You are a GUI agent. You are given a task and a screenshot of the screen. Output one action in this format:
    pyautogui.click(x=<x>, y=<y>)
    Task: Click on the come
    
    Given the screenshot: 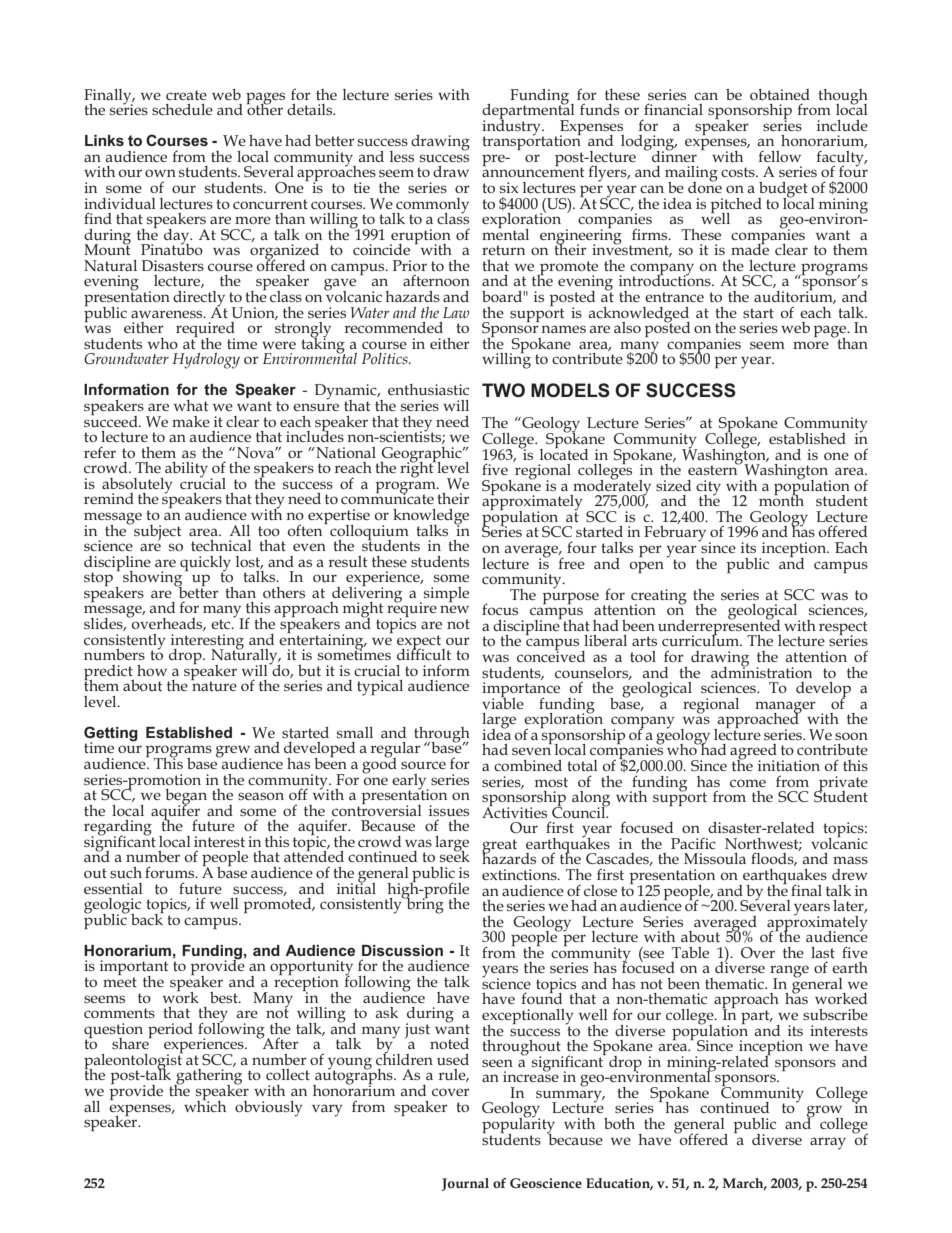 What is the action you would take?
    pyautogui.click(x=748, y=783)
